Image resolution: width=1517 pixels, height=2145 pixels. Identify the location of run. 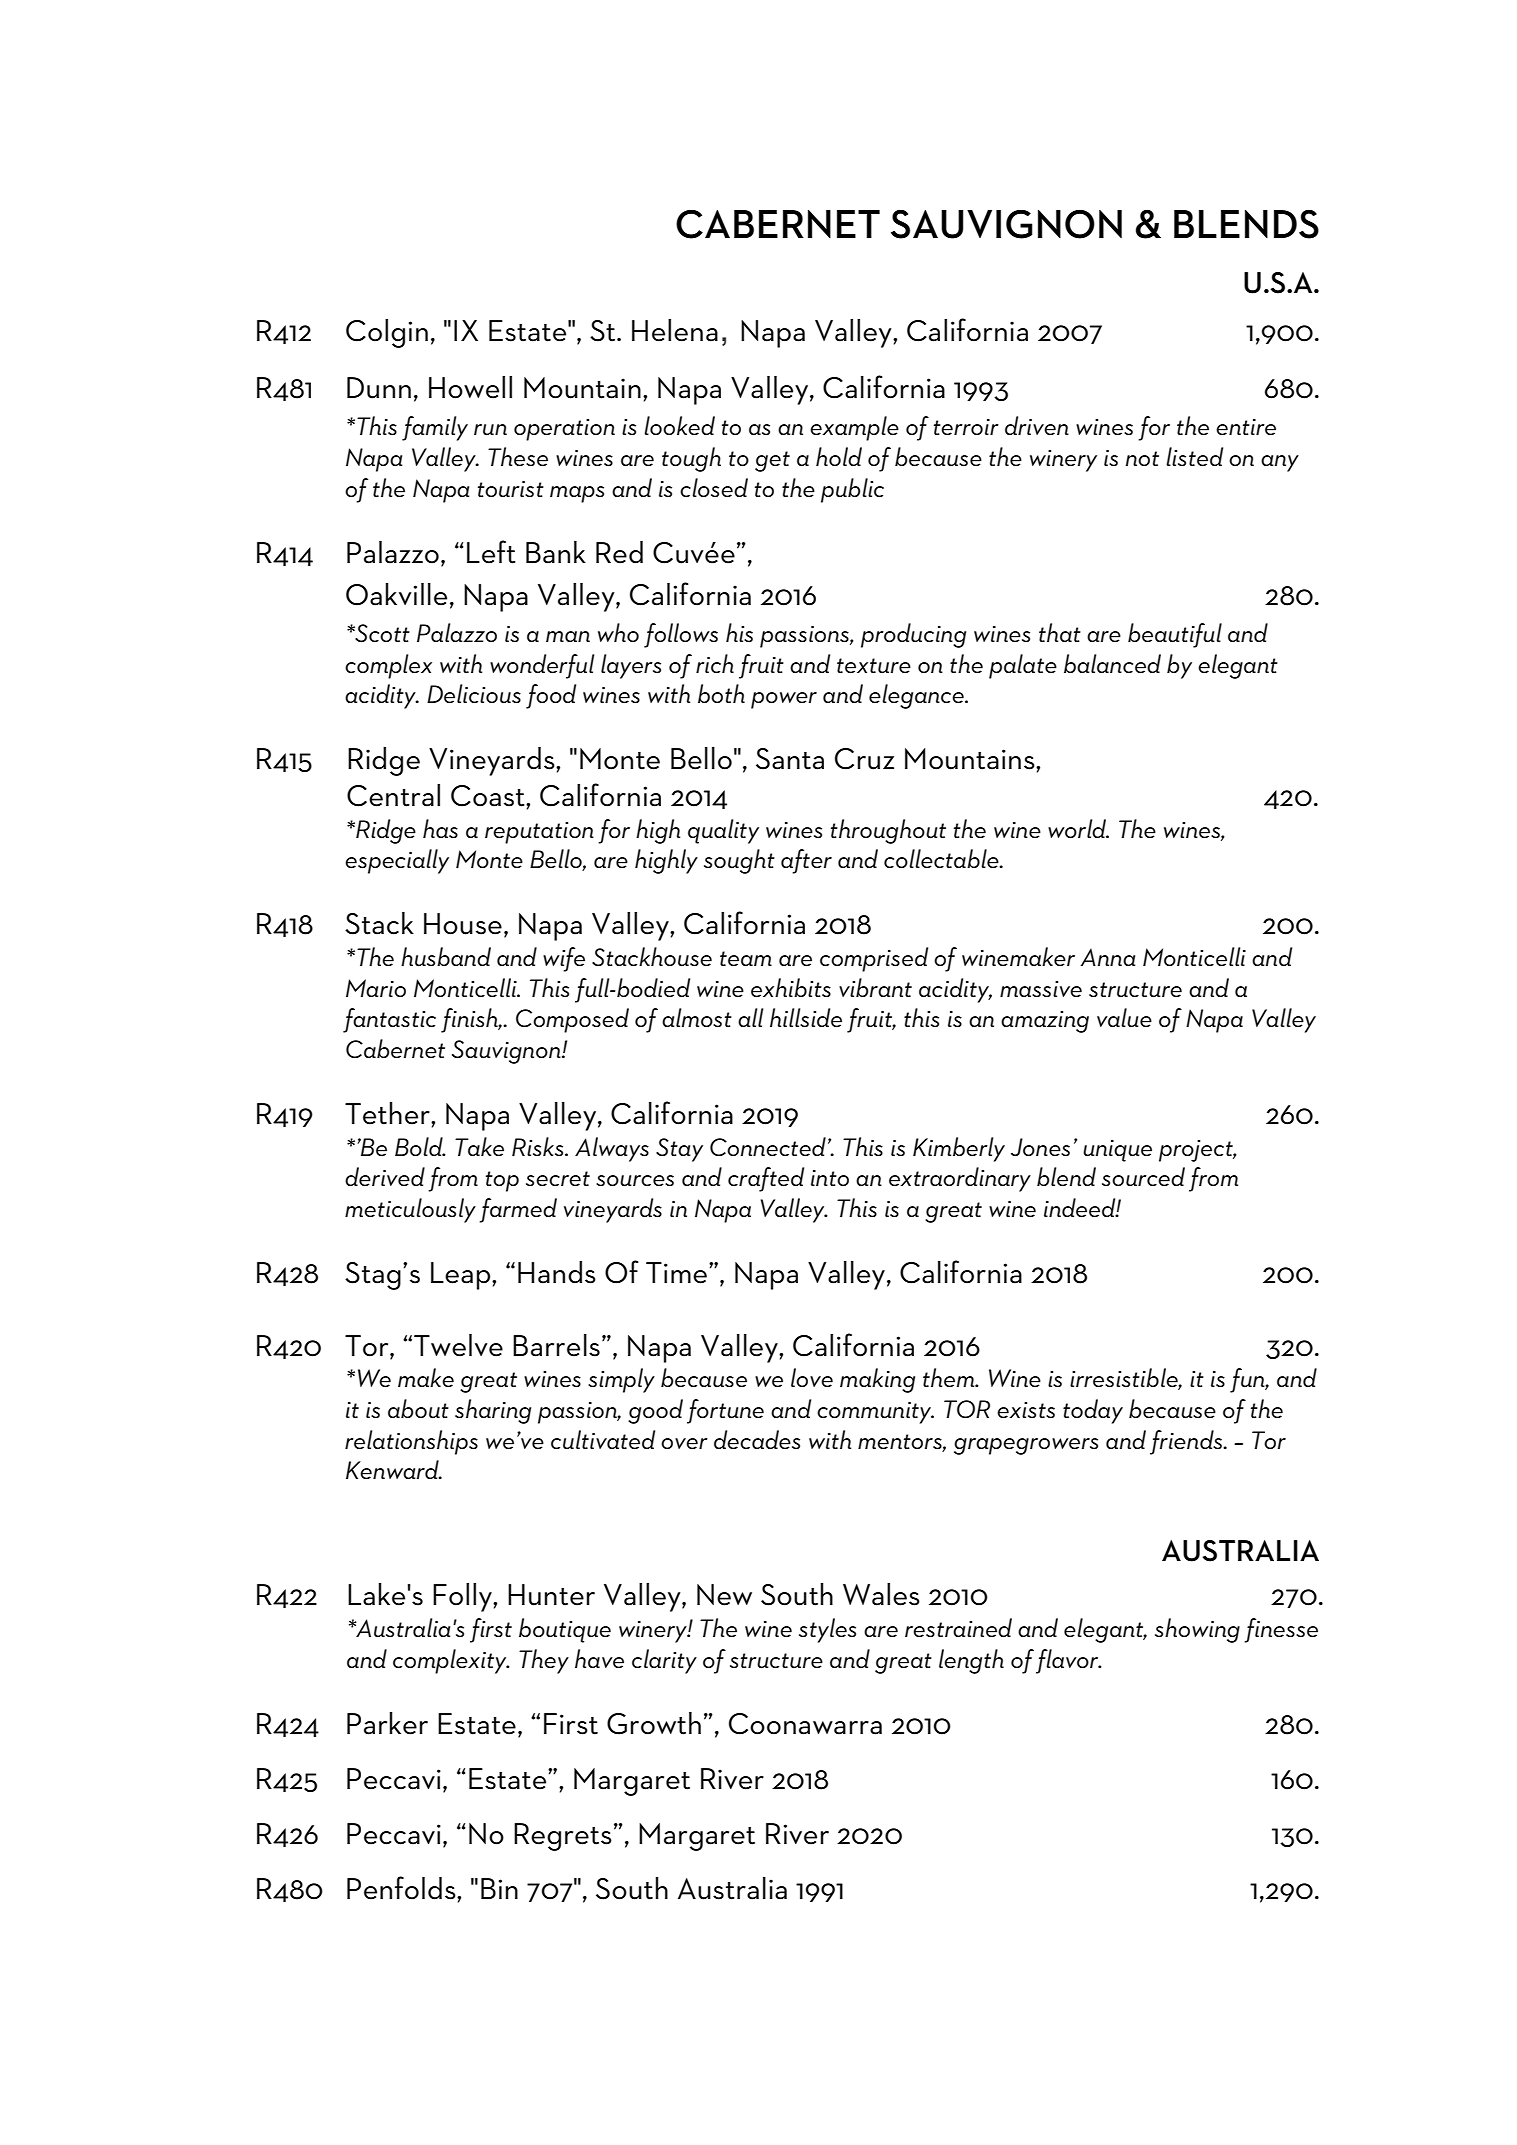
(490, 430).
